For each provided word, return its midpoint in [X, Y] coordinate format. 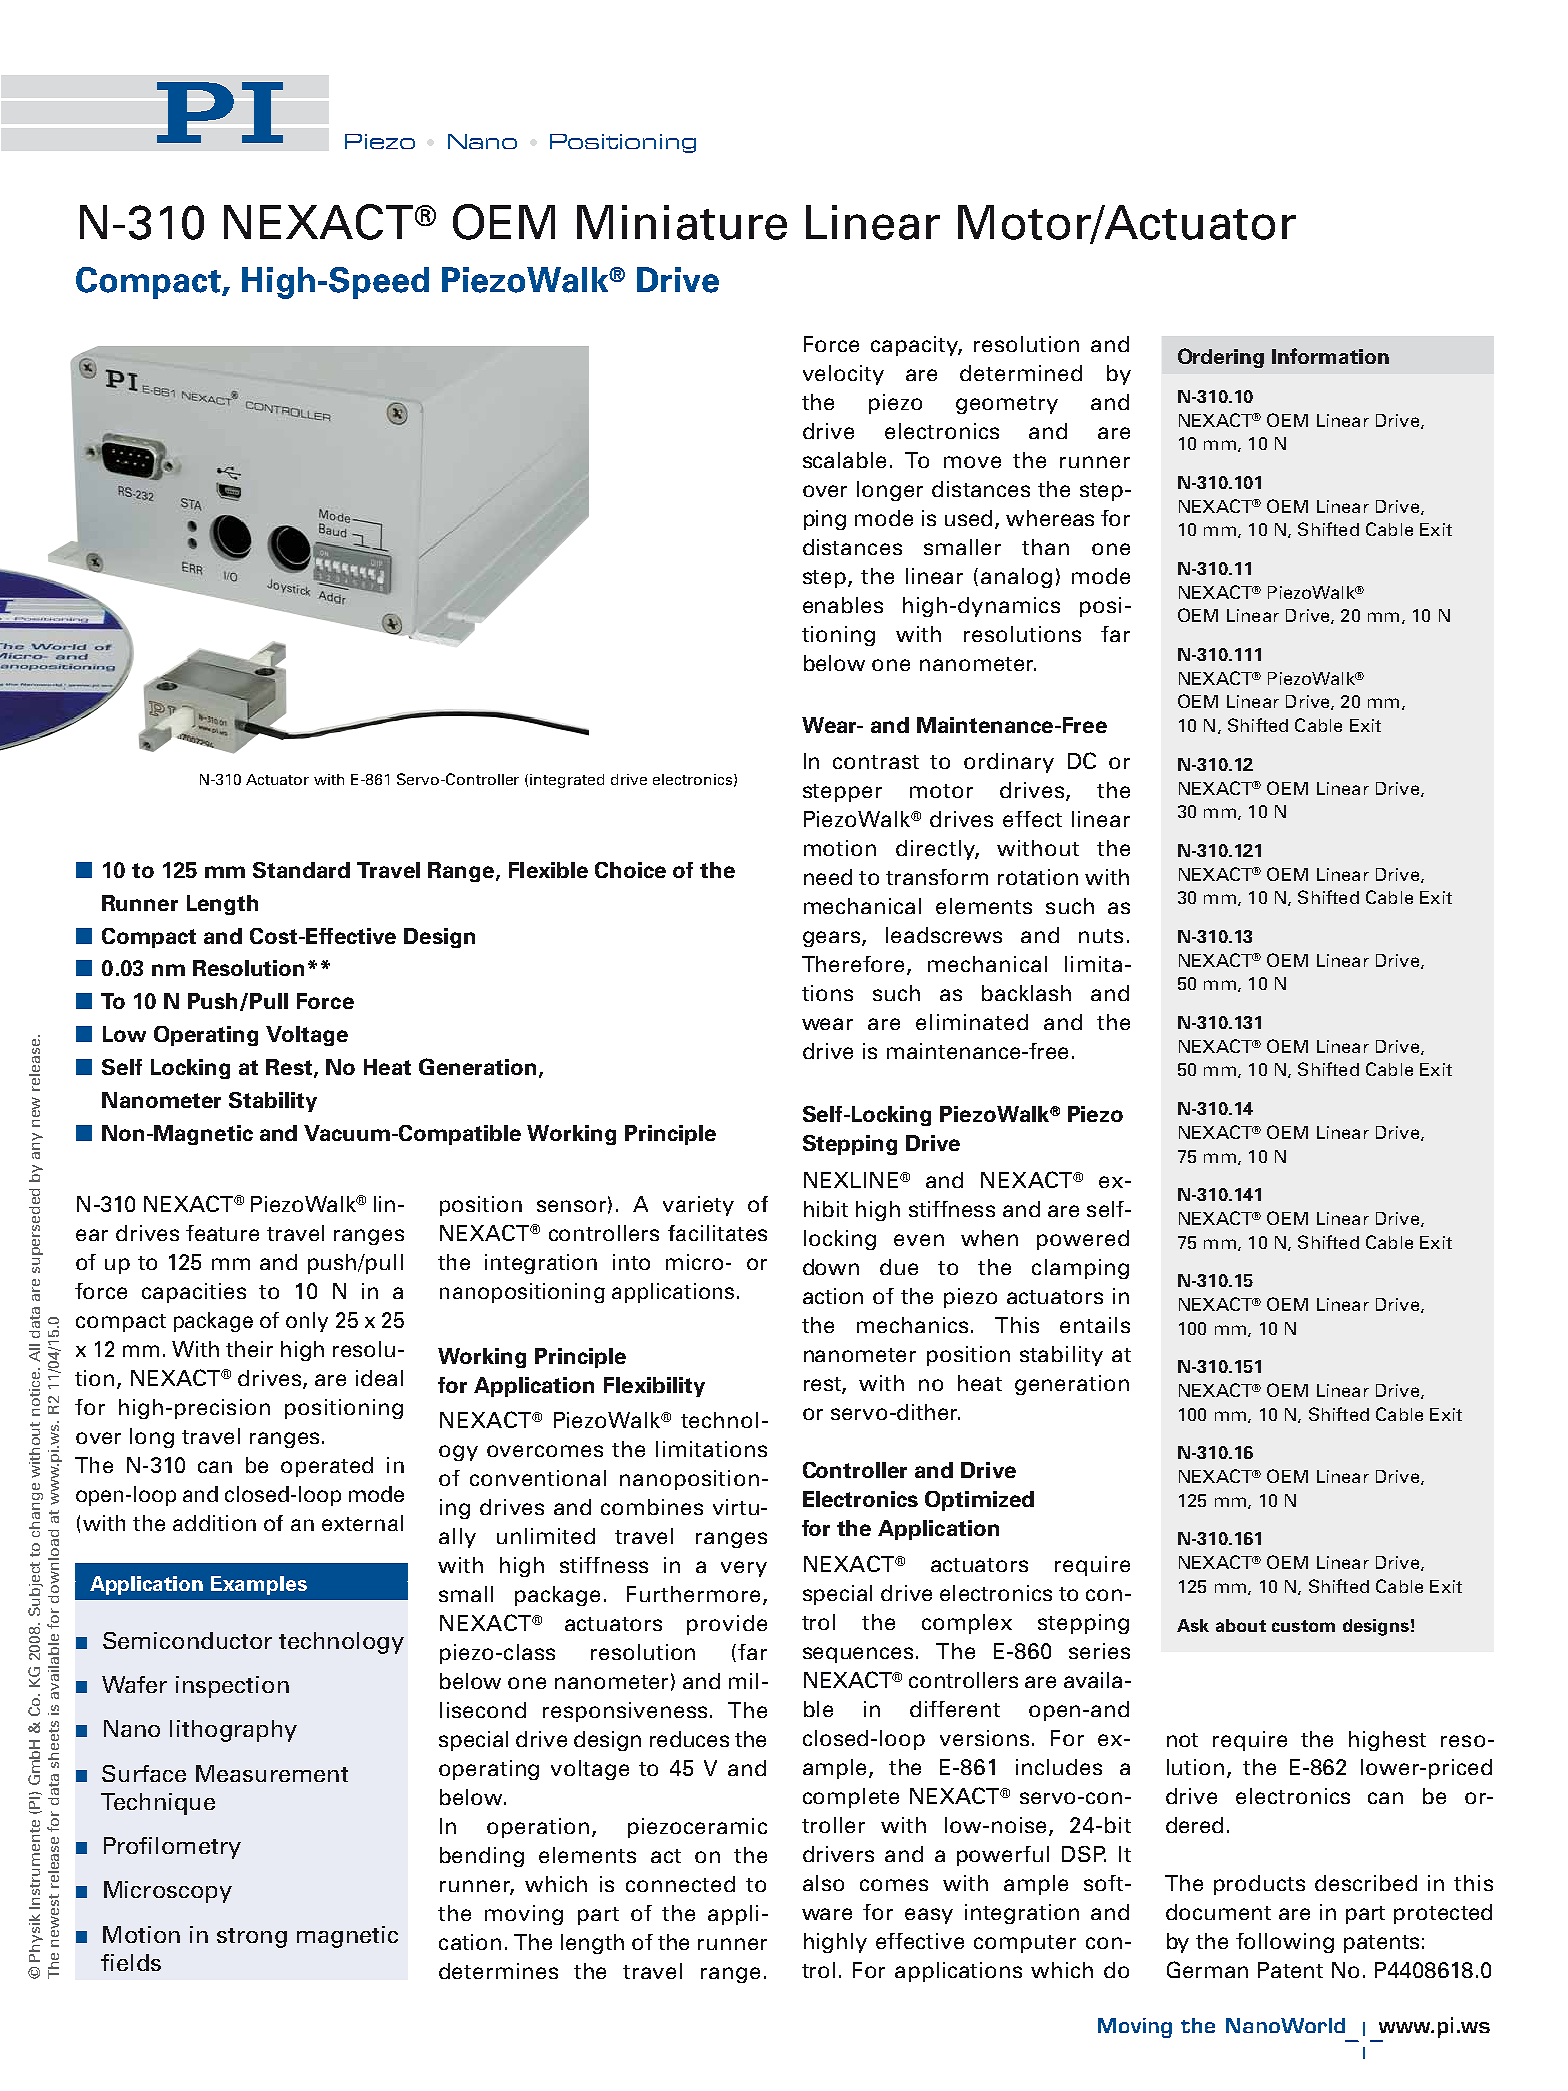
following [1285, 1943]
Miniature [682, 222]
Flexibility [654, 1387]
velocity [843, 375]
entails [1095, 1325]
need [828, 877]
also [823, 1883]
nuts [1101, 936]
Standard [301, 870]
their [249, 1349]
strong [252, 1938]
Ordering [1221, 358]
